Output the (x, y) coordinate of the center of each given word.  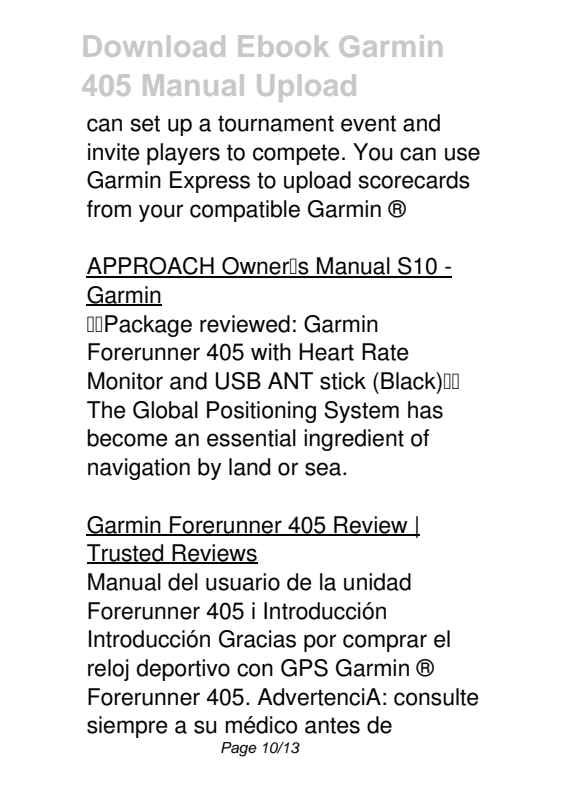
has (425, 410)
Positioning (261, 412)
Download (154, 46)
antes (332, 725)
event (368, 123)
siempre (127, 727)
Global (165, 410)
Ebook (283, 46)
